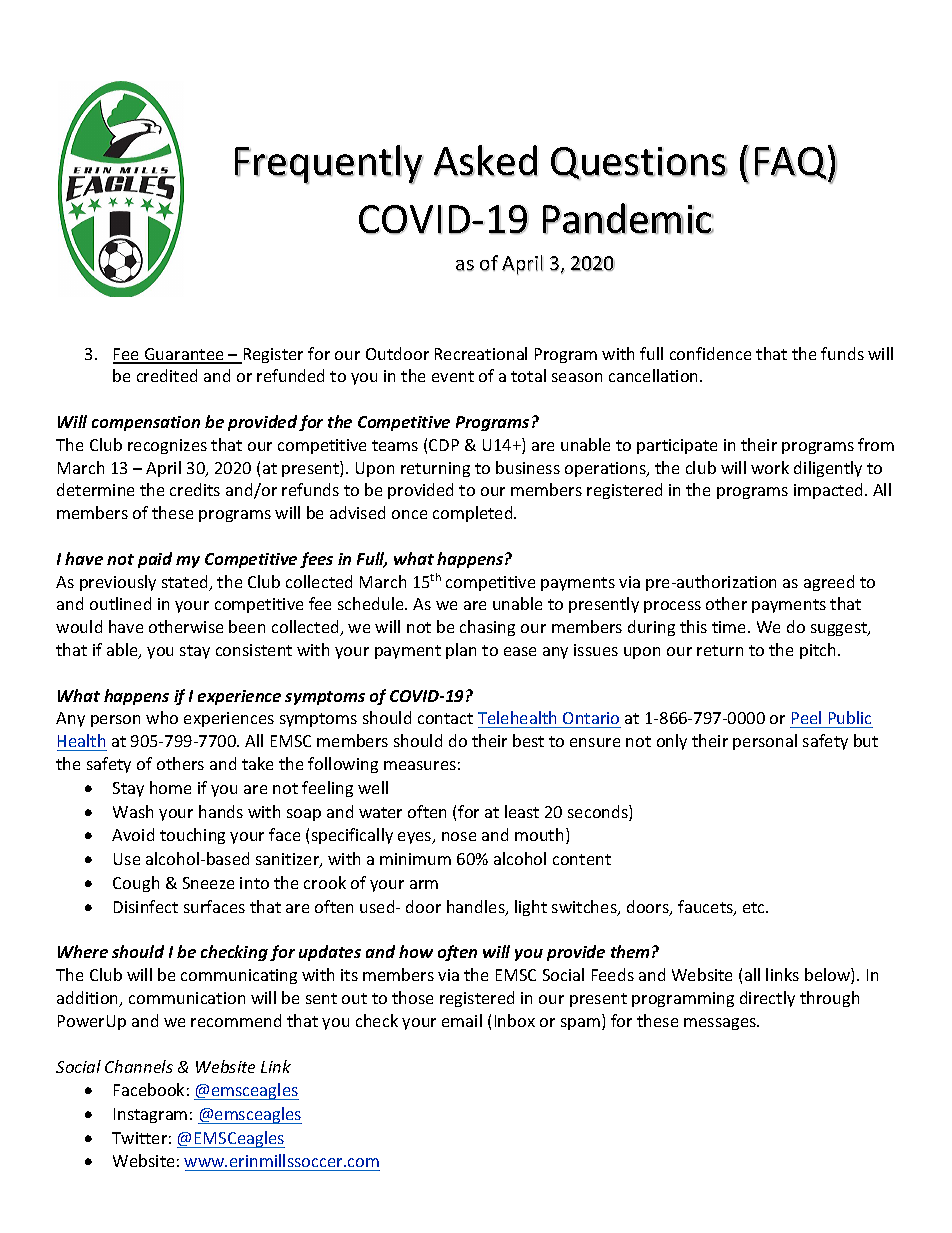  I want to click on credits, so click(195, 489).
